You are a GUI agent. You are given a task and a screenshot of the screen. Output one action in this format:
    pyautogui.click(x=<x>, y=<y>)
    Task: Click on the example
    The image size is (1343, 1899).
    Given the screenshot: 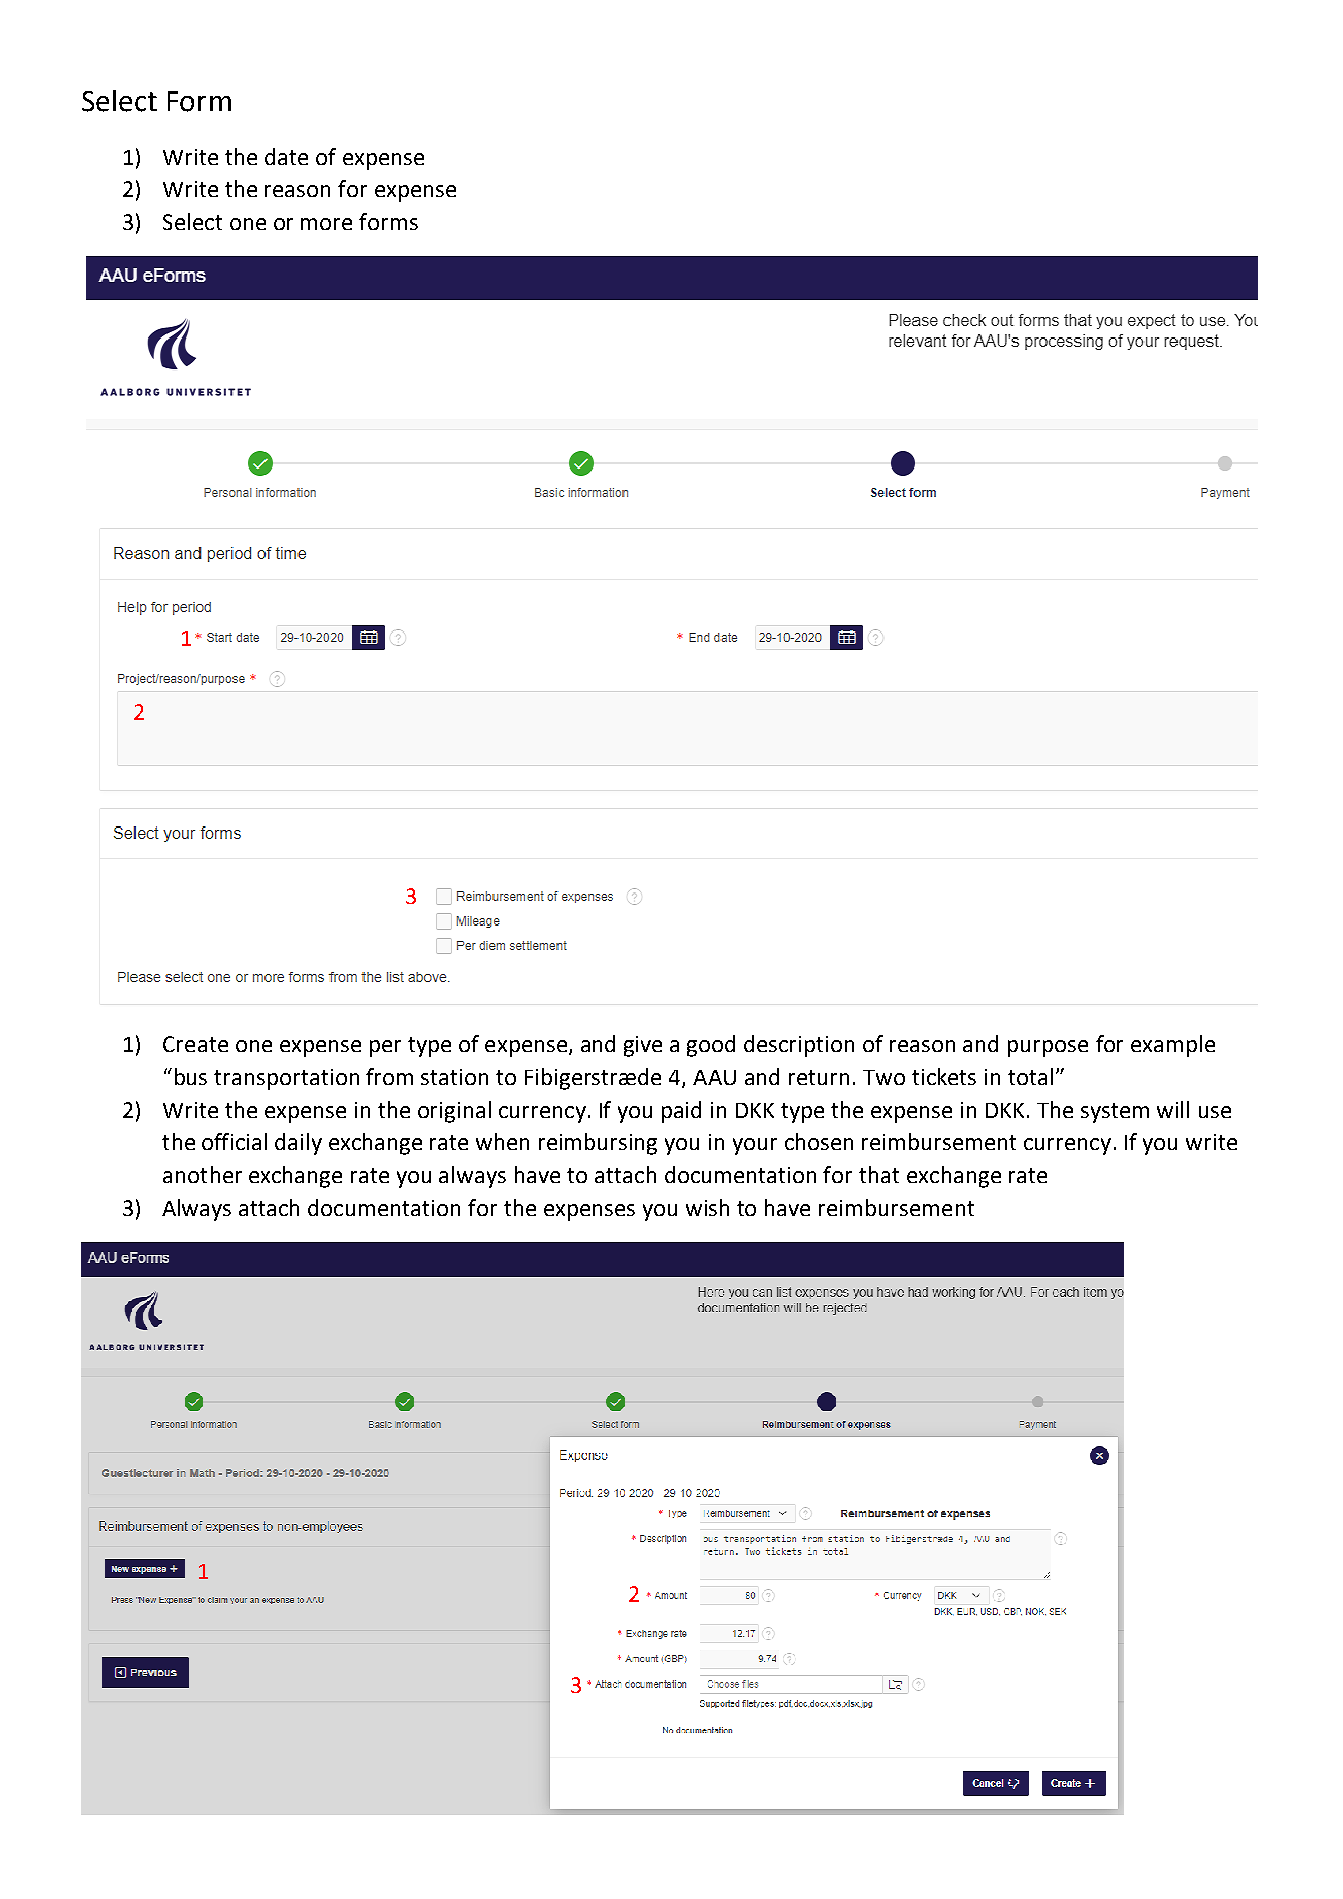 What is the action you would take?
    pyautogui.click(x=1173, y=1046)
